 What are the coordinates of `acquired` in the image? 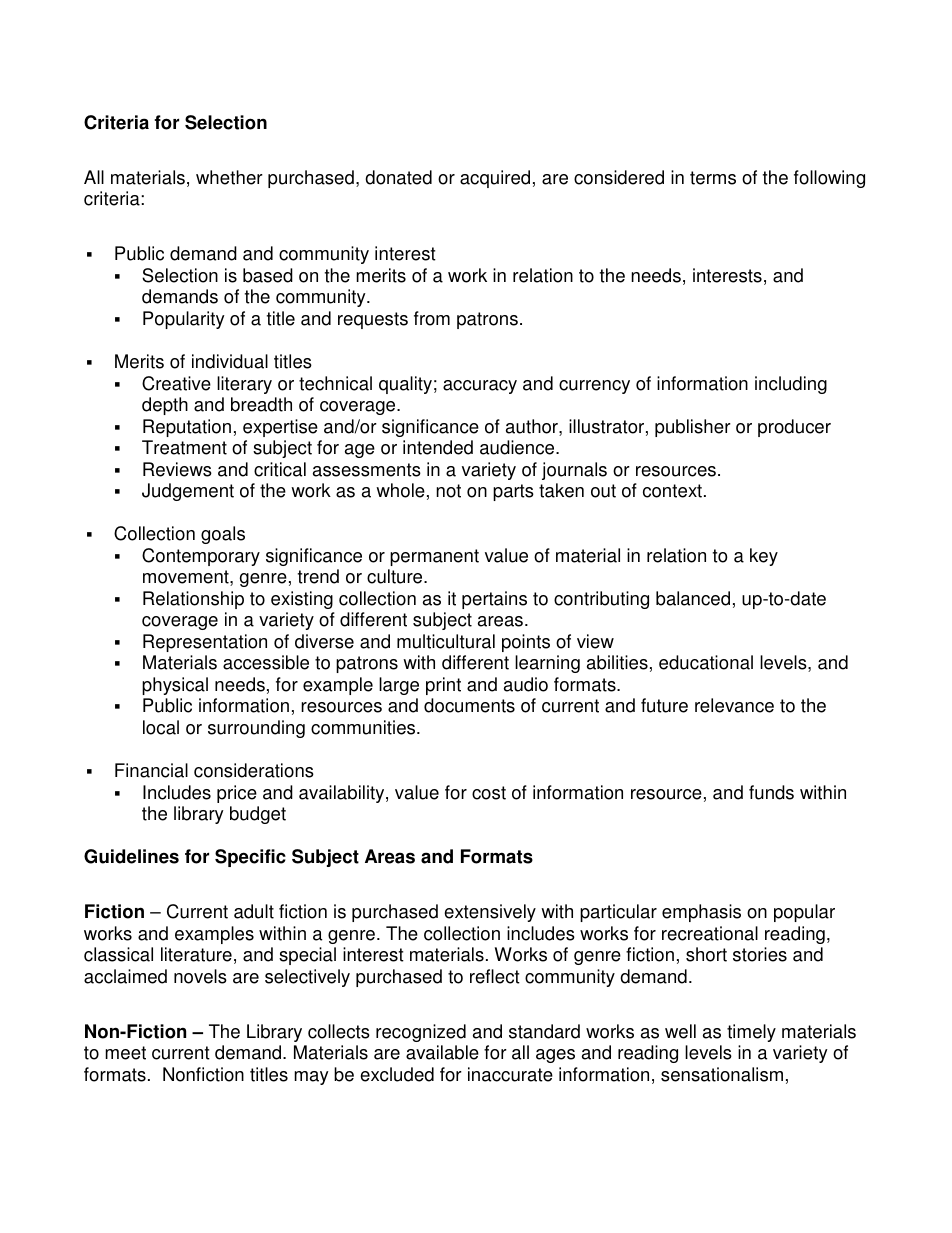 It's located at (495, 179).
